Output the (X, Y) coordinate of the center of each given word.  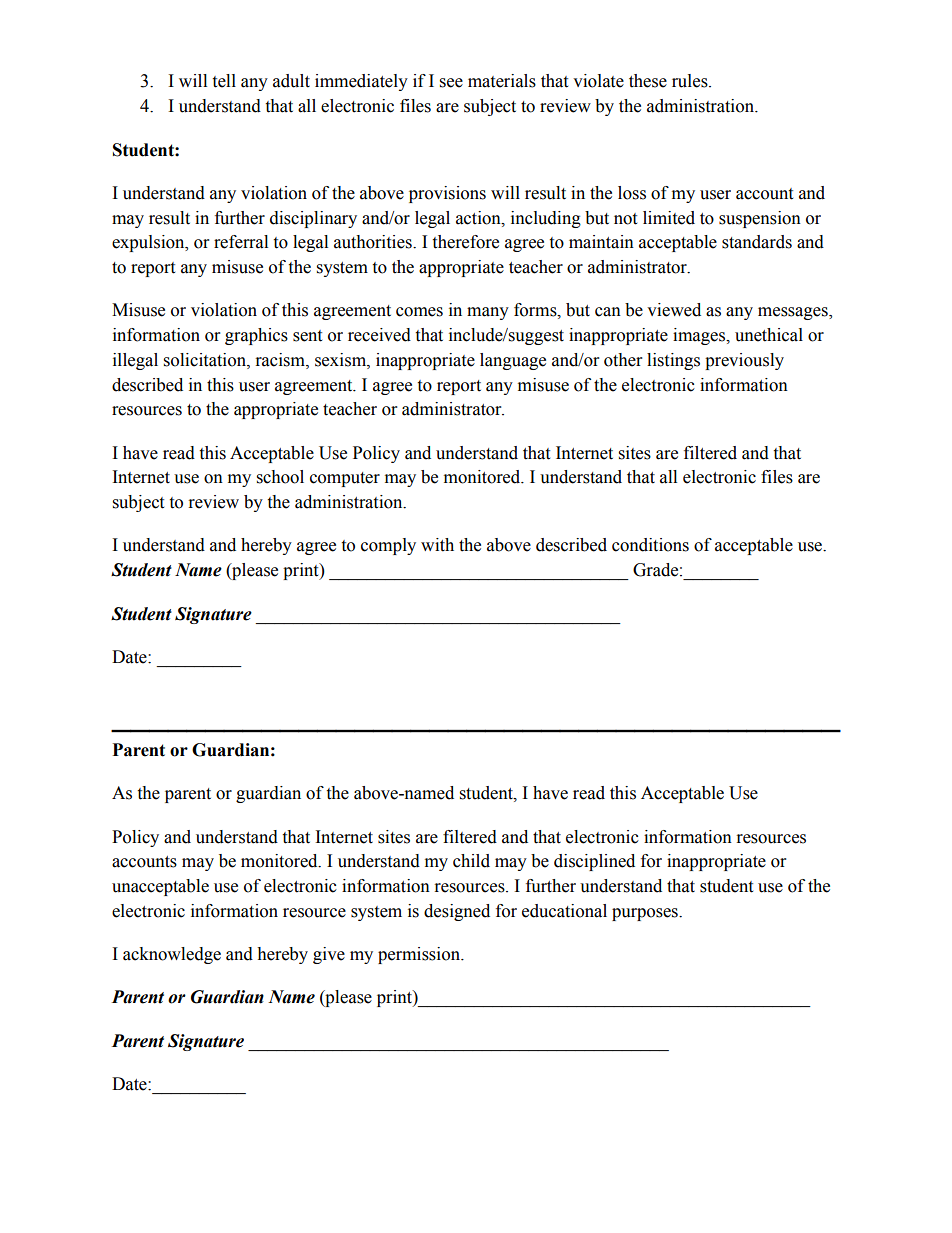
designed (457, 912)
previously (744, 361)
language (513, 361)
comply (388, 546)
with (437, 545)
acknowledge (172, 955)
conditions (650, 545)
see (451, 83)
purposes (646, 914)
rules (691, 81)
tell (224, 81)
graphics (256, 336)
